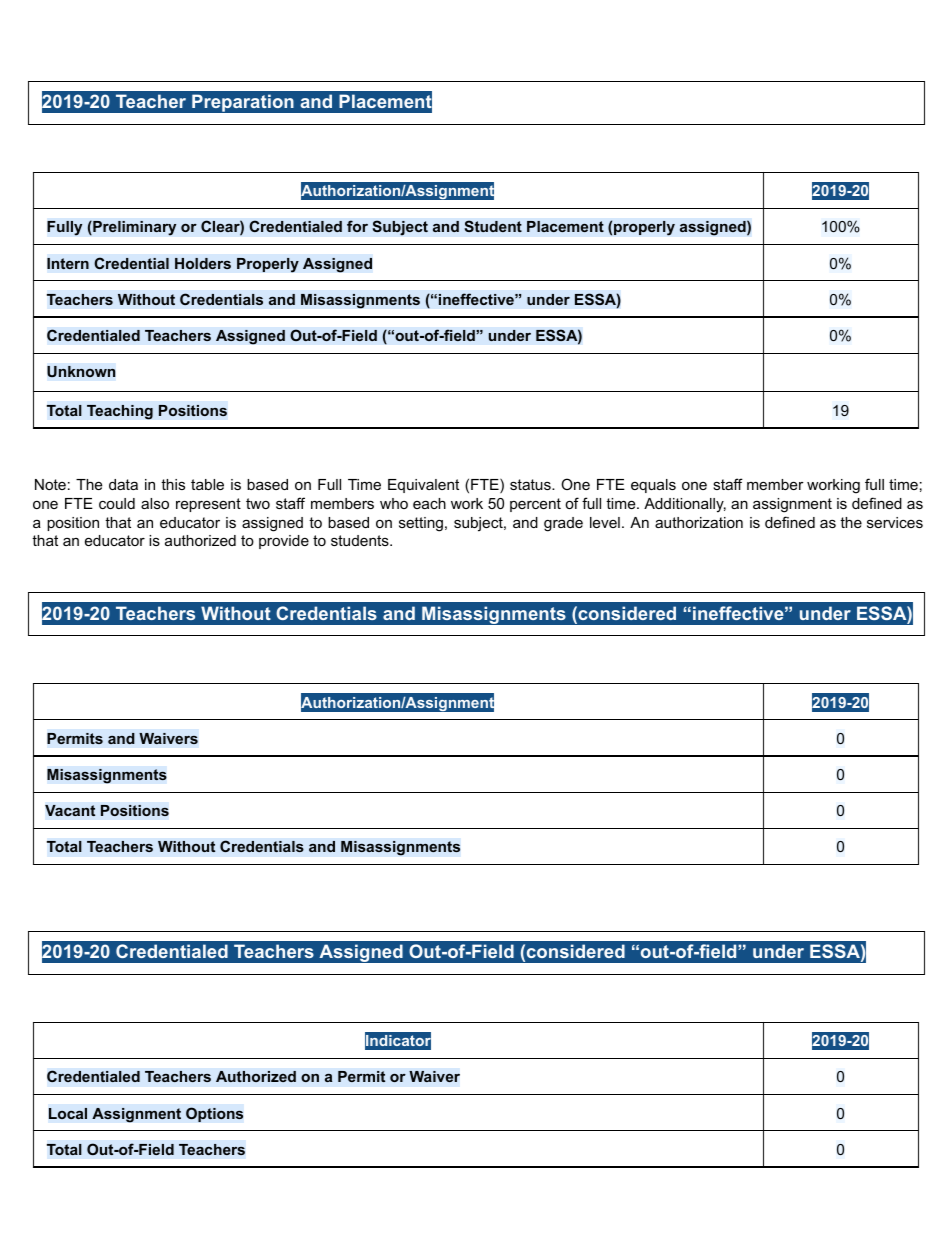 Image resolution: width=952 pixels, height=1233 pixels. What do you see at coordinates (214, 1114) in the screenshot?
I see `Options` at bounding box center [214, 1114].
